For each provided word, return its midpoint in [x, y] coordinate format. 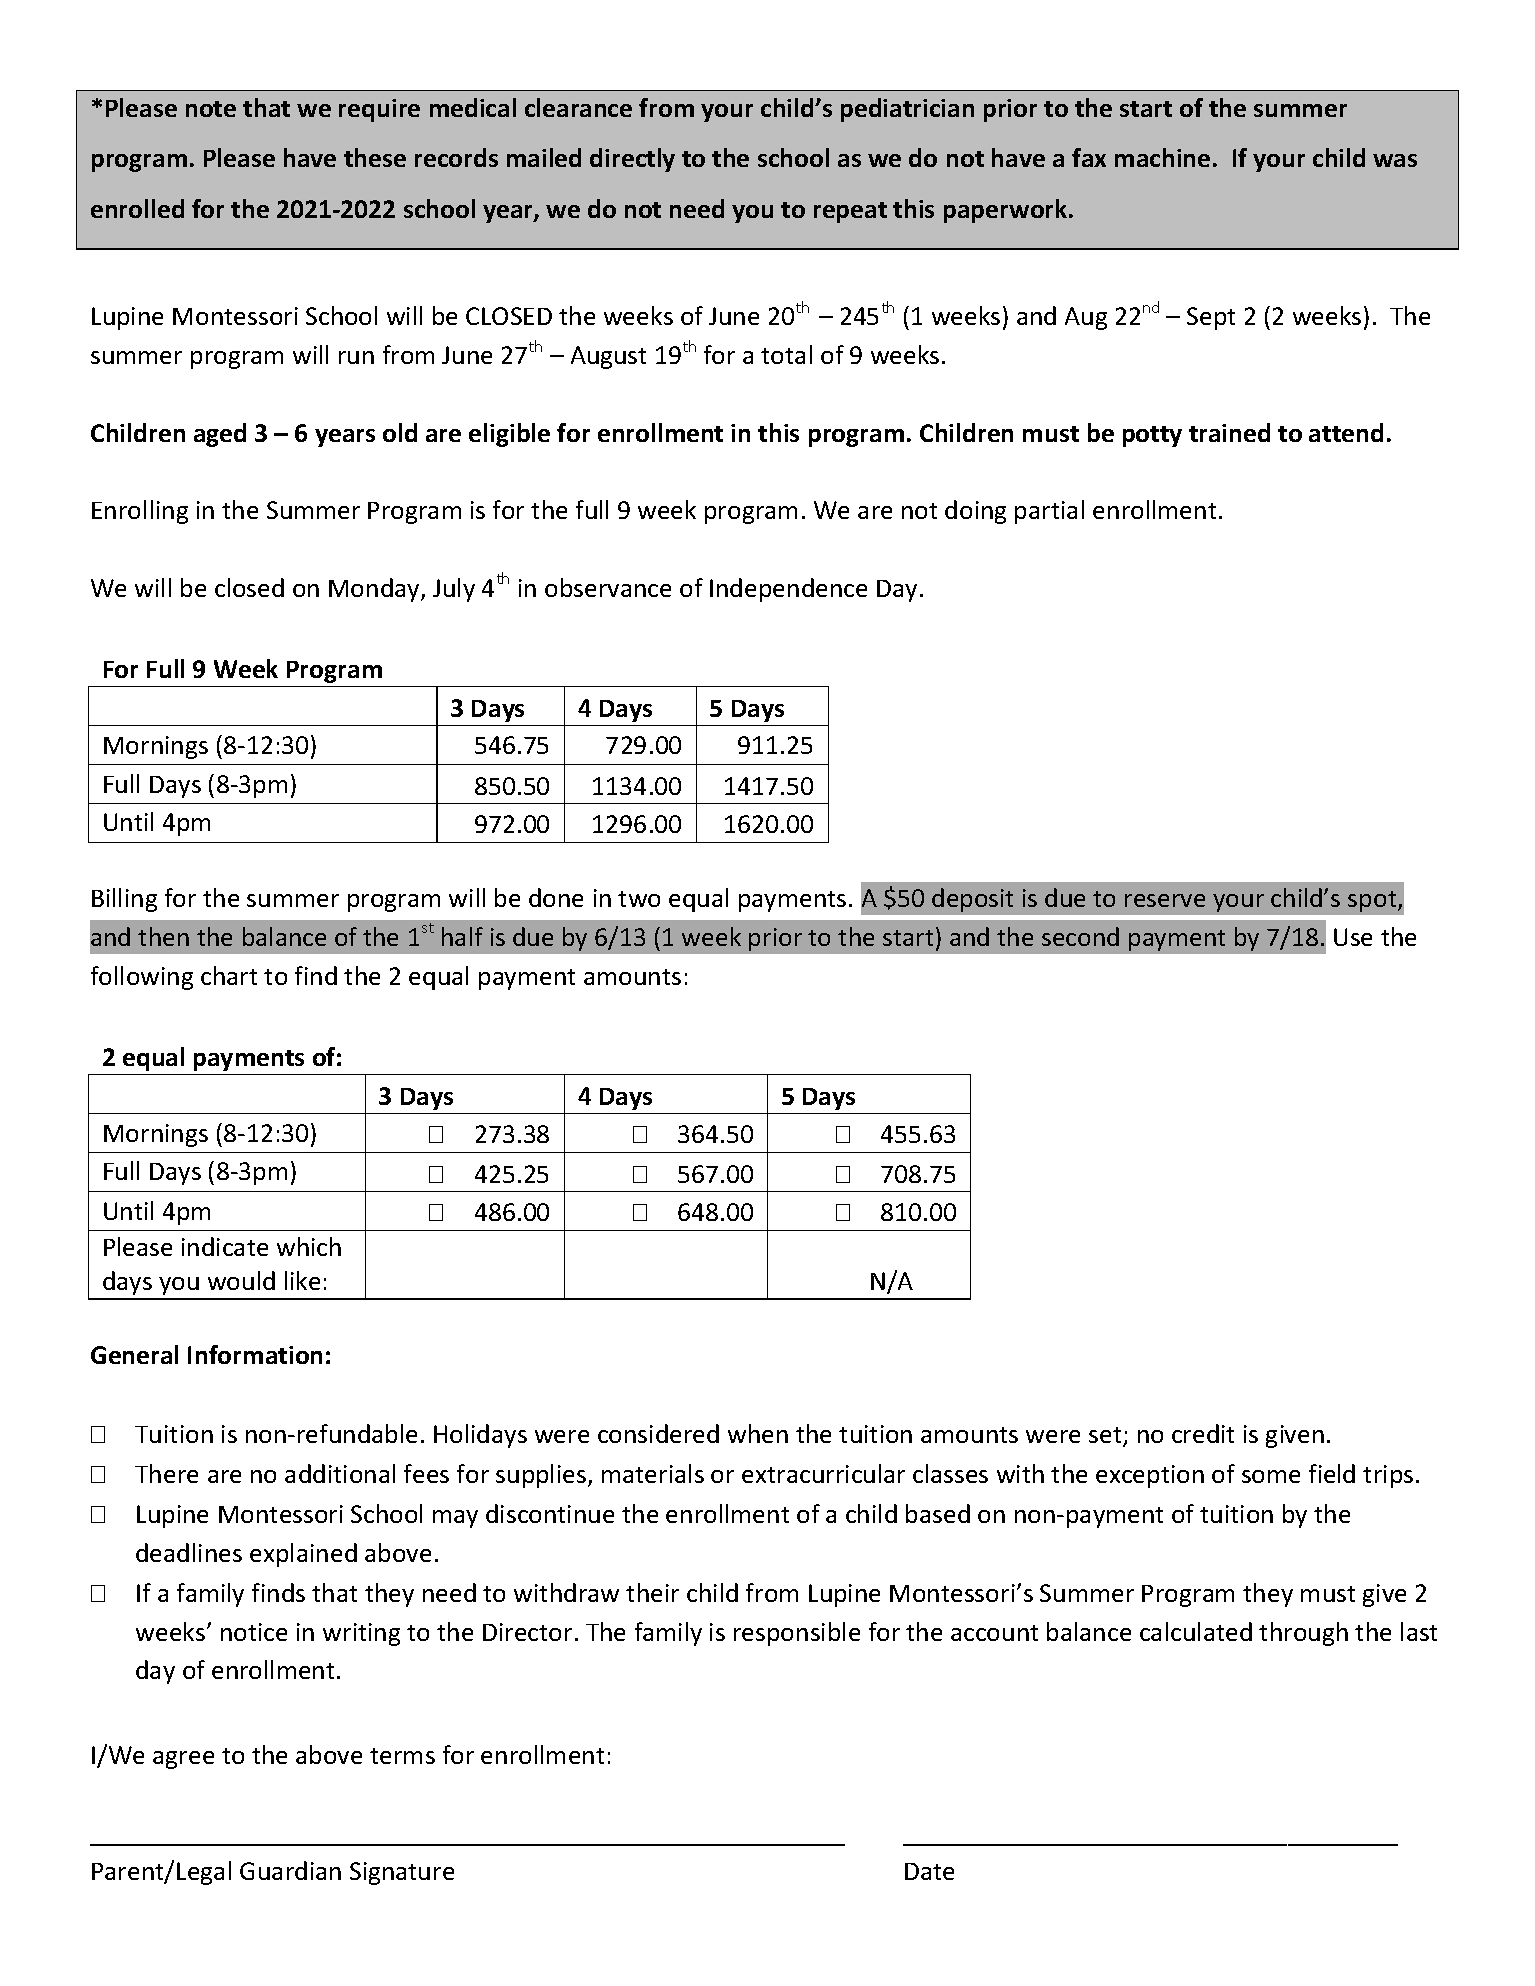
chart [229, 975]
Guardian [290, 1870]
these [375, 157]
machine [1162, 157]
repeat [850, 212]
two [639, 899]
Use [1353, 937]
